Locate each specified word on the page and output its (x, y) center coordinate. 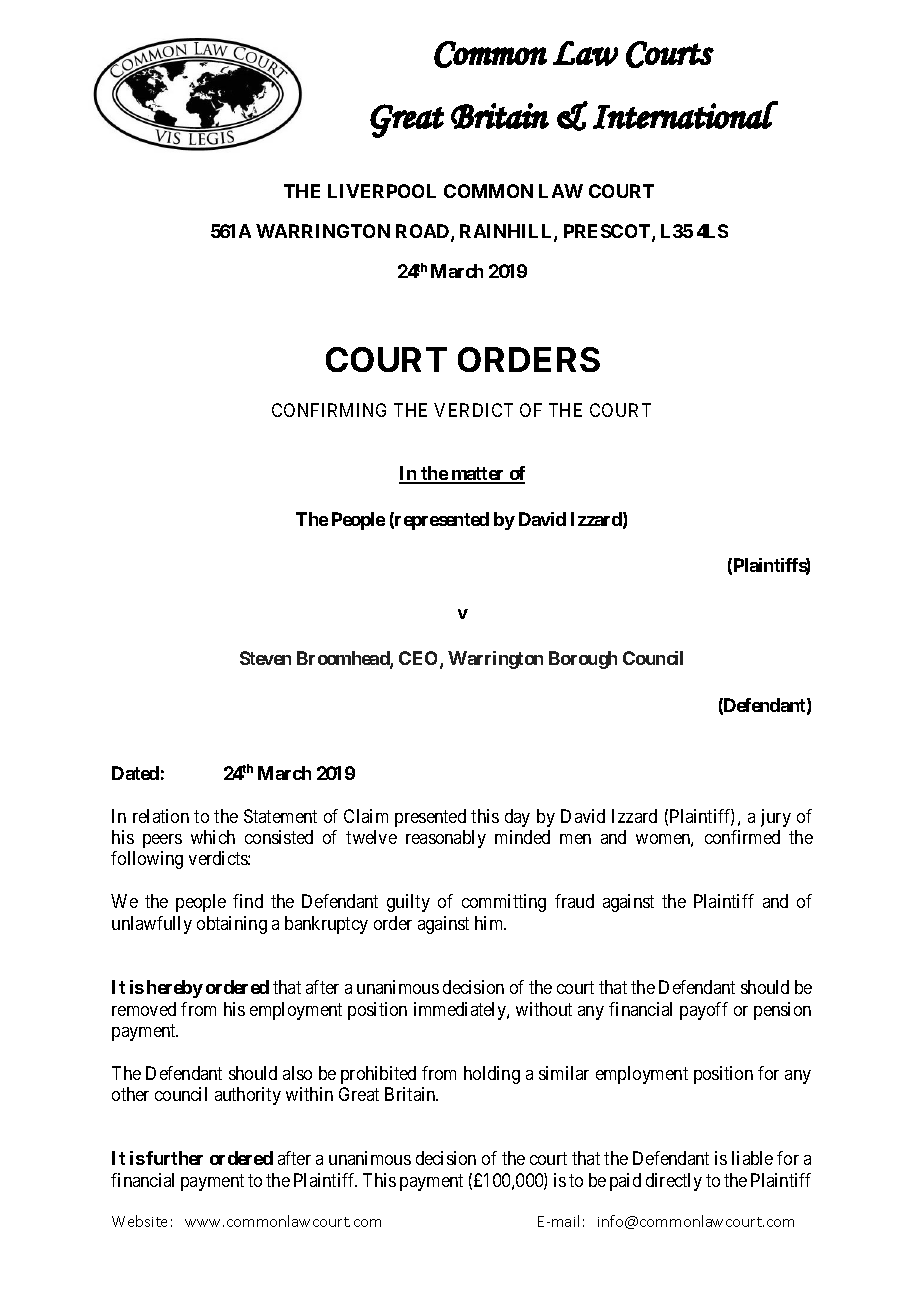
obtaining (232, 925)
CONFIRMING (329, 410)
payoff (704, 1011)
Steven (265, 658)
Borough (583, 660)
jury (776, 818)
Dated (135, 773)
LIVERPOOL (382, 191)
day (517, 818)
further (174, 1158)
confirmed (742, 837)
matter (478, 475)
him (490, 923)
